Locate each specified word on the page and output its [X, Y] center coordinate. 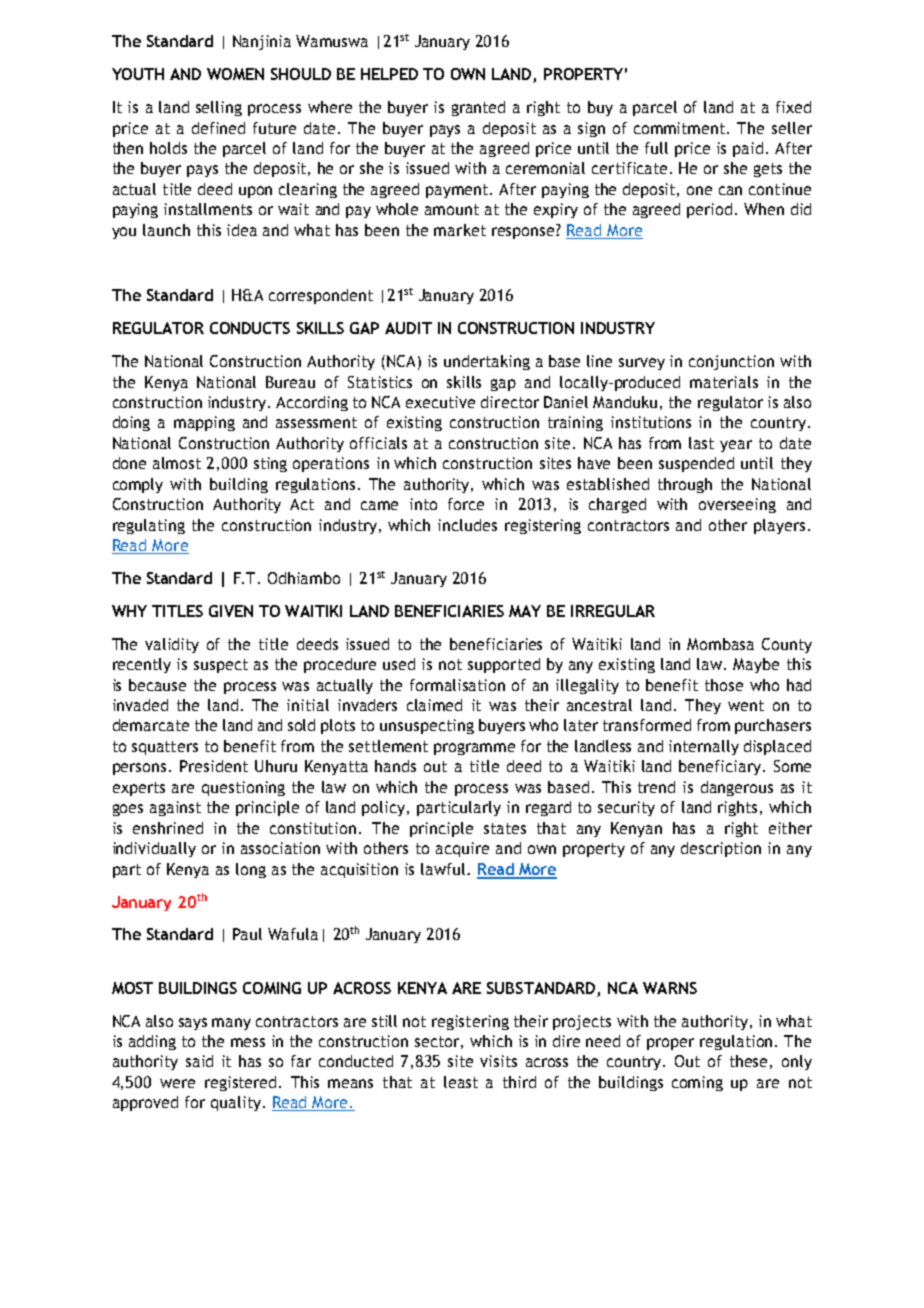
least [461, 1082]
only [797, 1062]
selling [219, 108]
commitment [681, 128]
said [199, 1061]
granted [478, 108]
